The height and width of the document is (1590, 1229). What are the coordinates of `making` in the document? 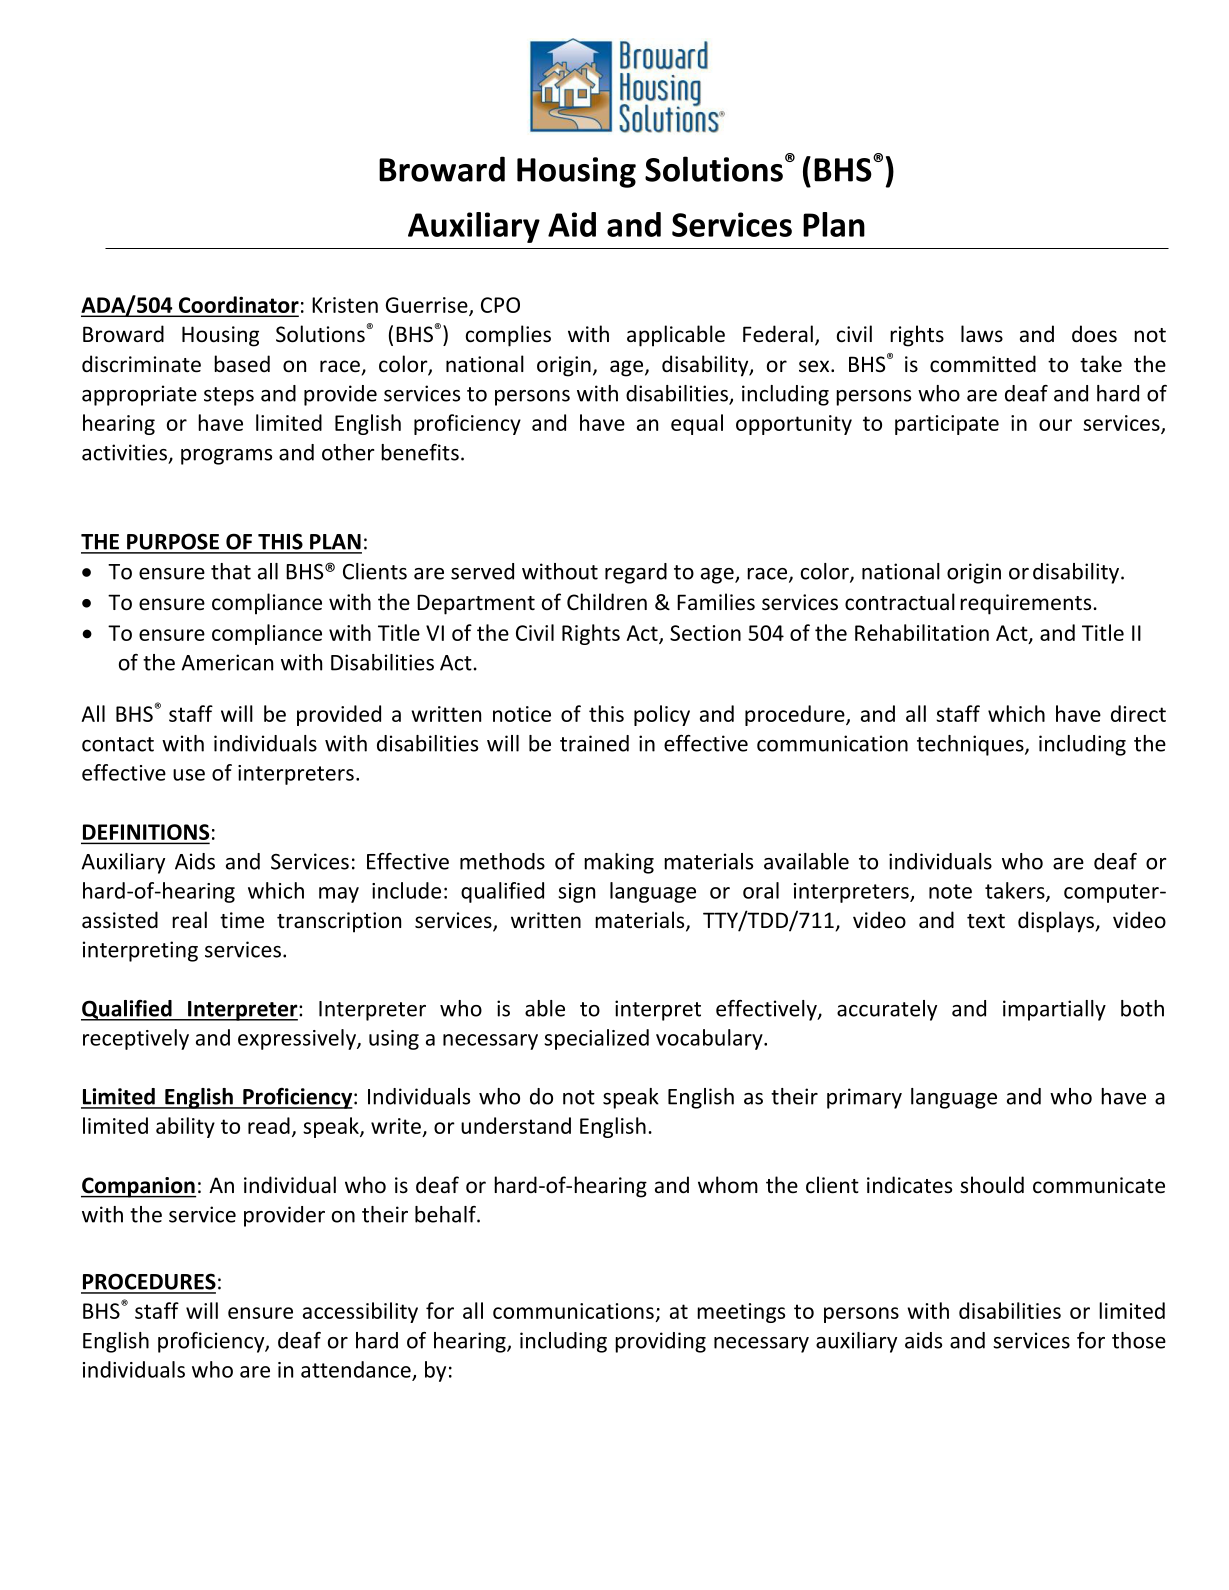 It's located at (619, 863).
